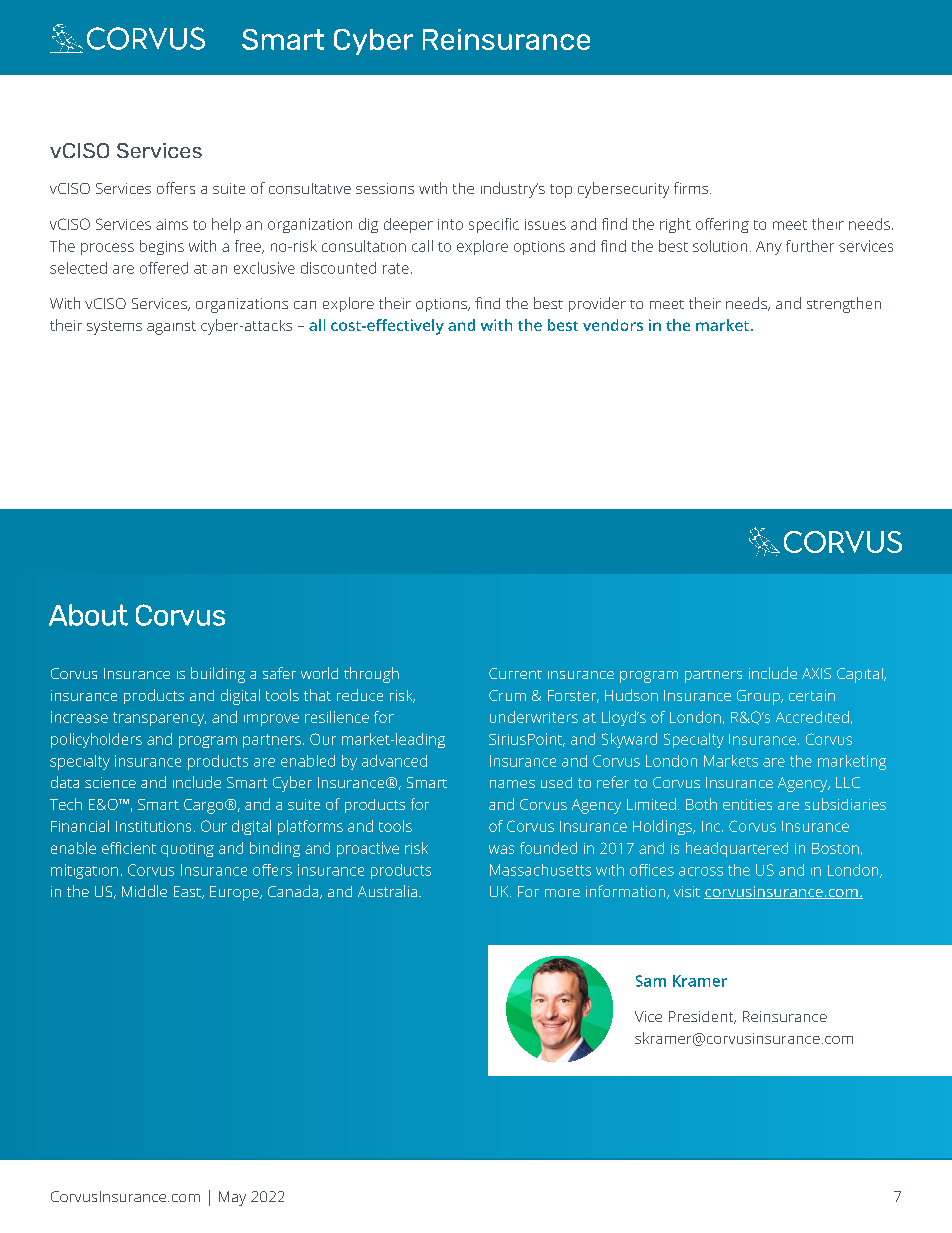 This screenshot has width=952, height=1233. What do you see at coordinates (171, 328) in the screenshot?
I see `against` at bounding box center [171, 328].
